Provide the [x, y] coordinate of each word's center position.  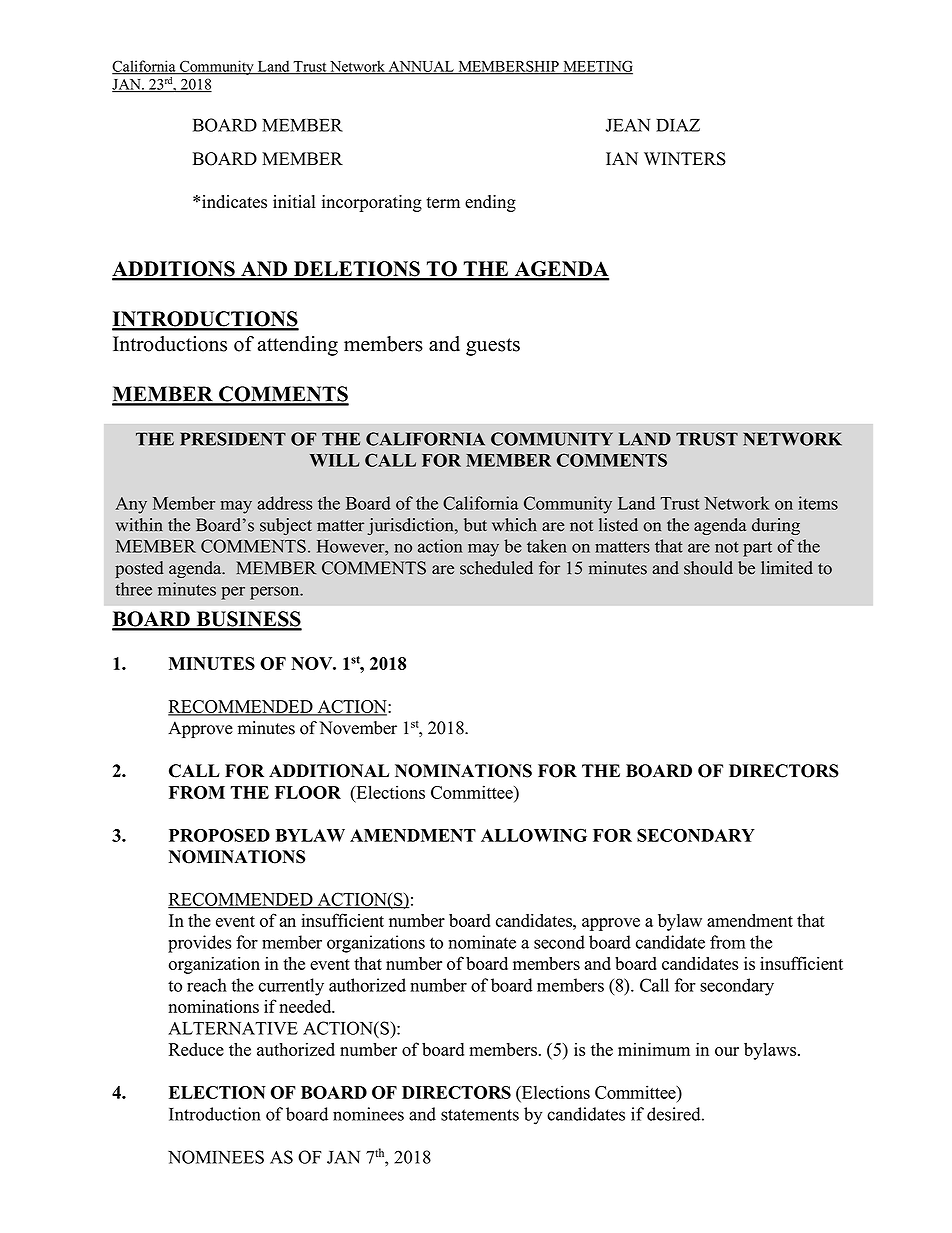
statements [480, 1115]
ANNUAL [421, 67]
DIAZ [678, 125]
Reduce [196, 1049]
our [727, 1051]
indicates [234, 202]
